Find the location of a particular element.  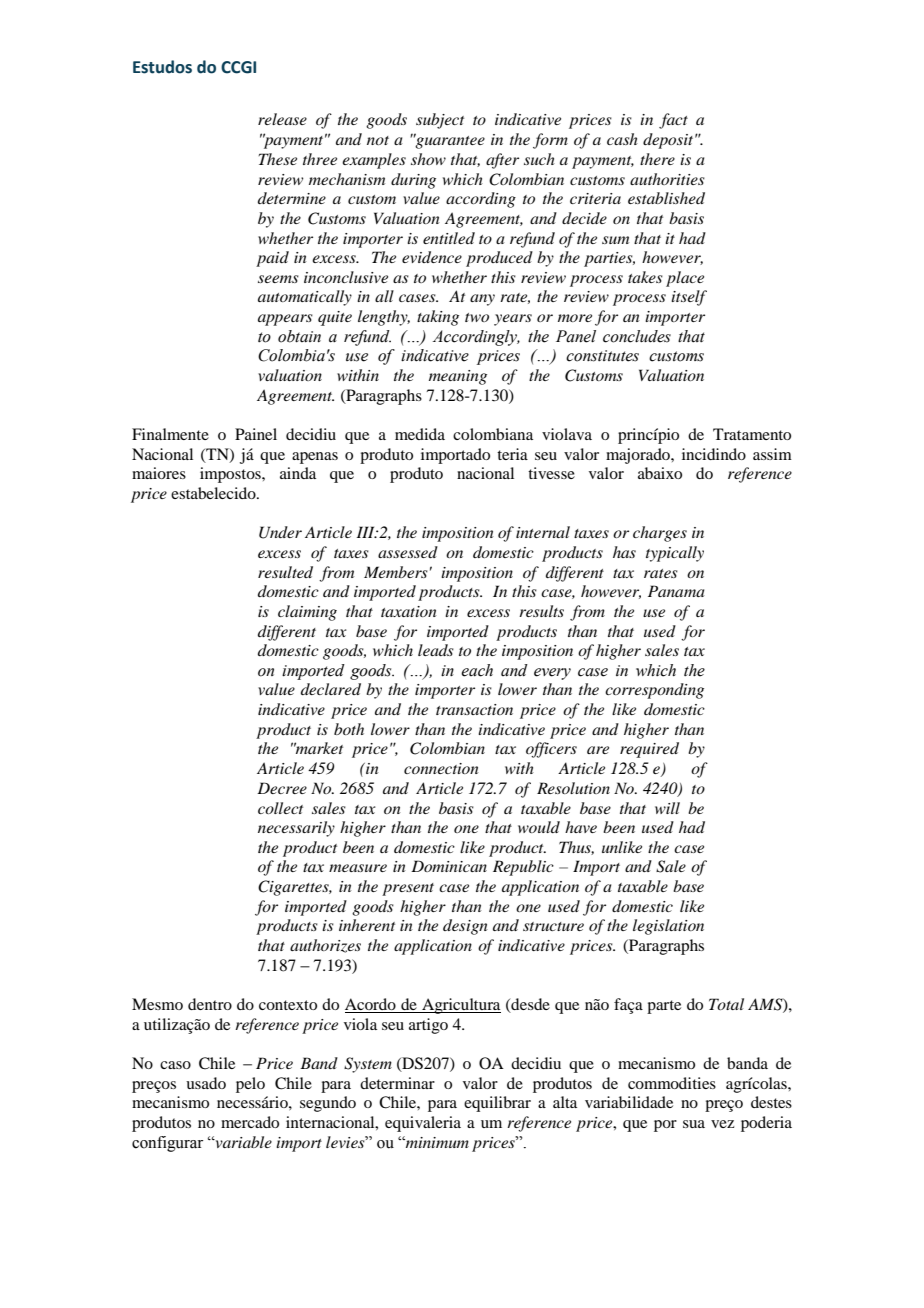

alta is located at coordinates (565, 1102).
